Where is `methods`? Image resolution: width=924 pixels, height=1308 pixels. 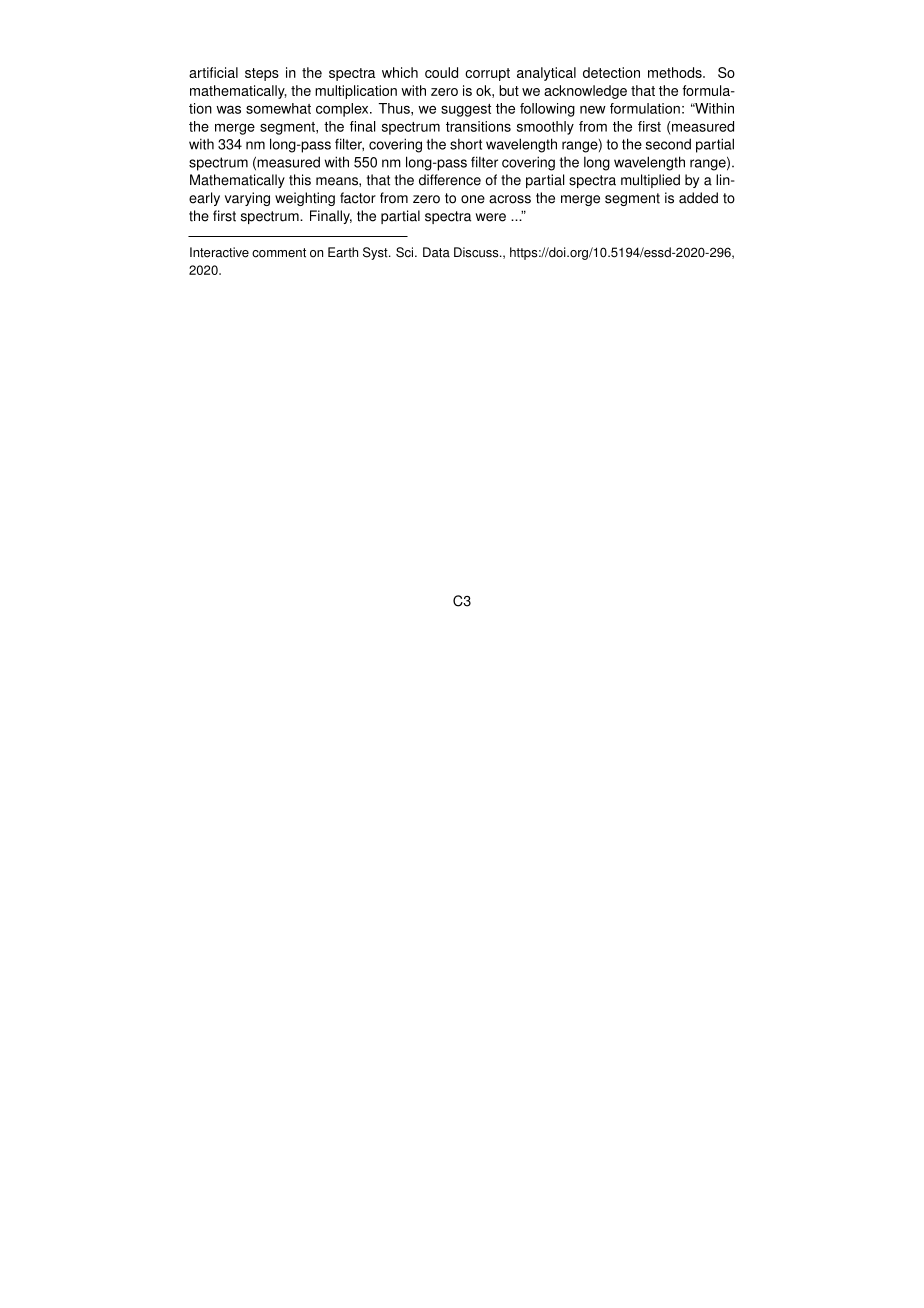 methods is located at coordinates (676, 72).
